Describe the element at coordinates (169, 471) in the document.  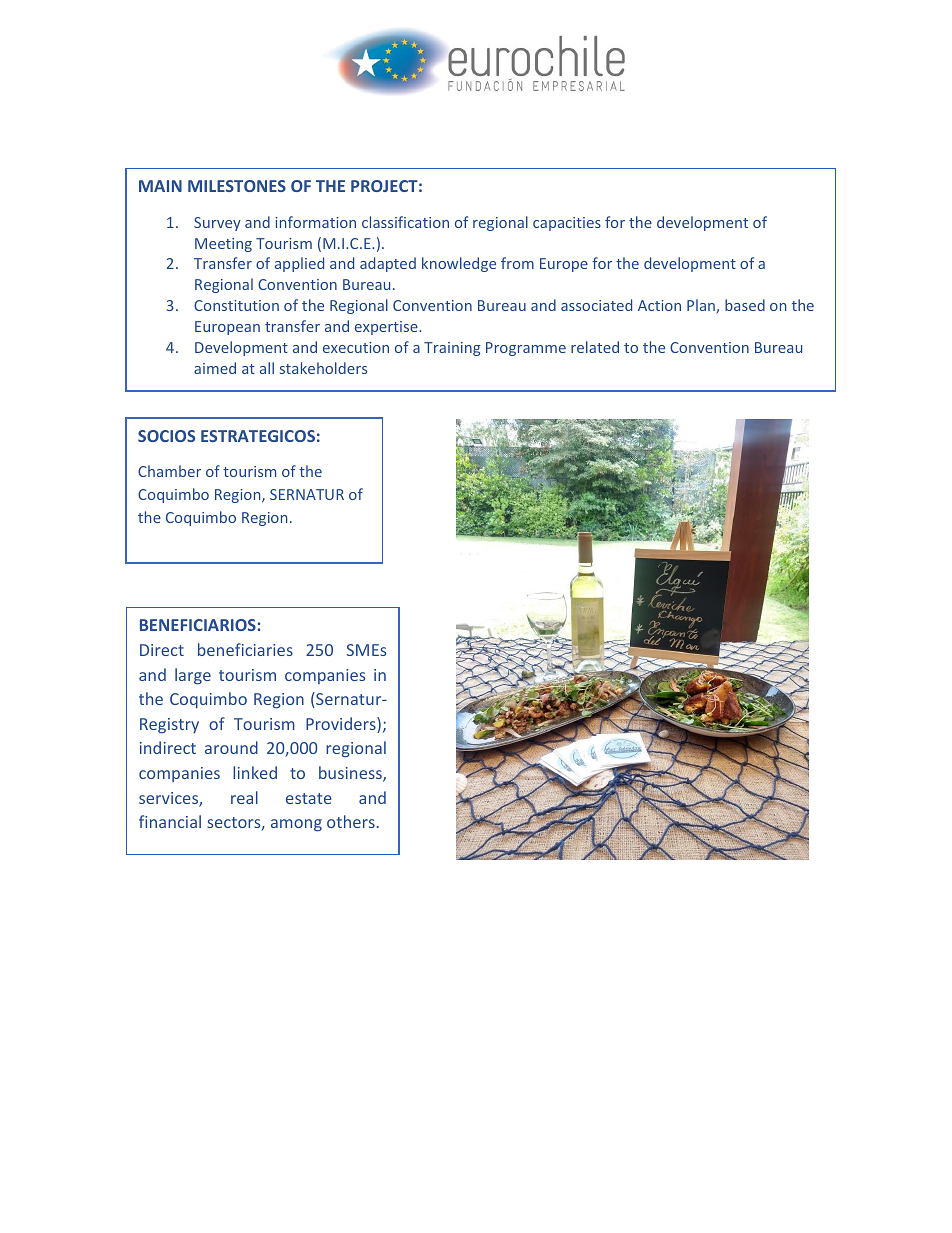
I see `Chamber` at that location.
